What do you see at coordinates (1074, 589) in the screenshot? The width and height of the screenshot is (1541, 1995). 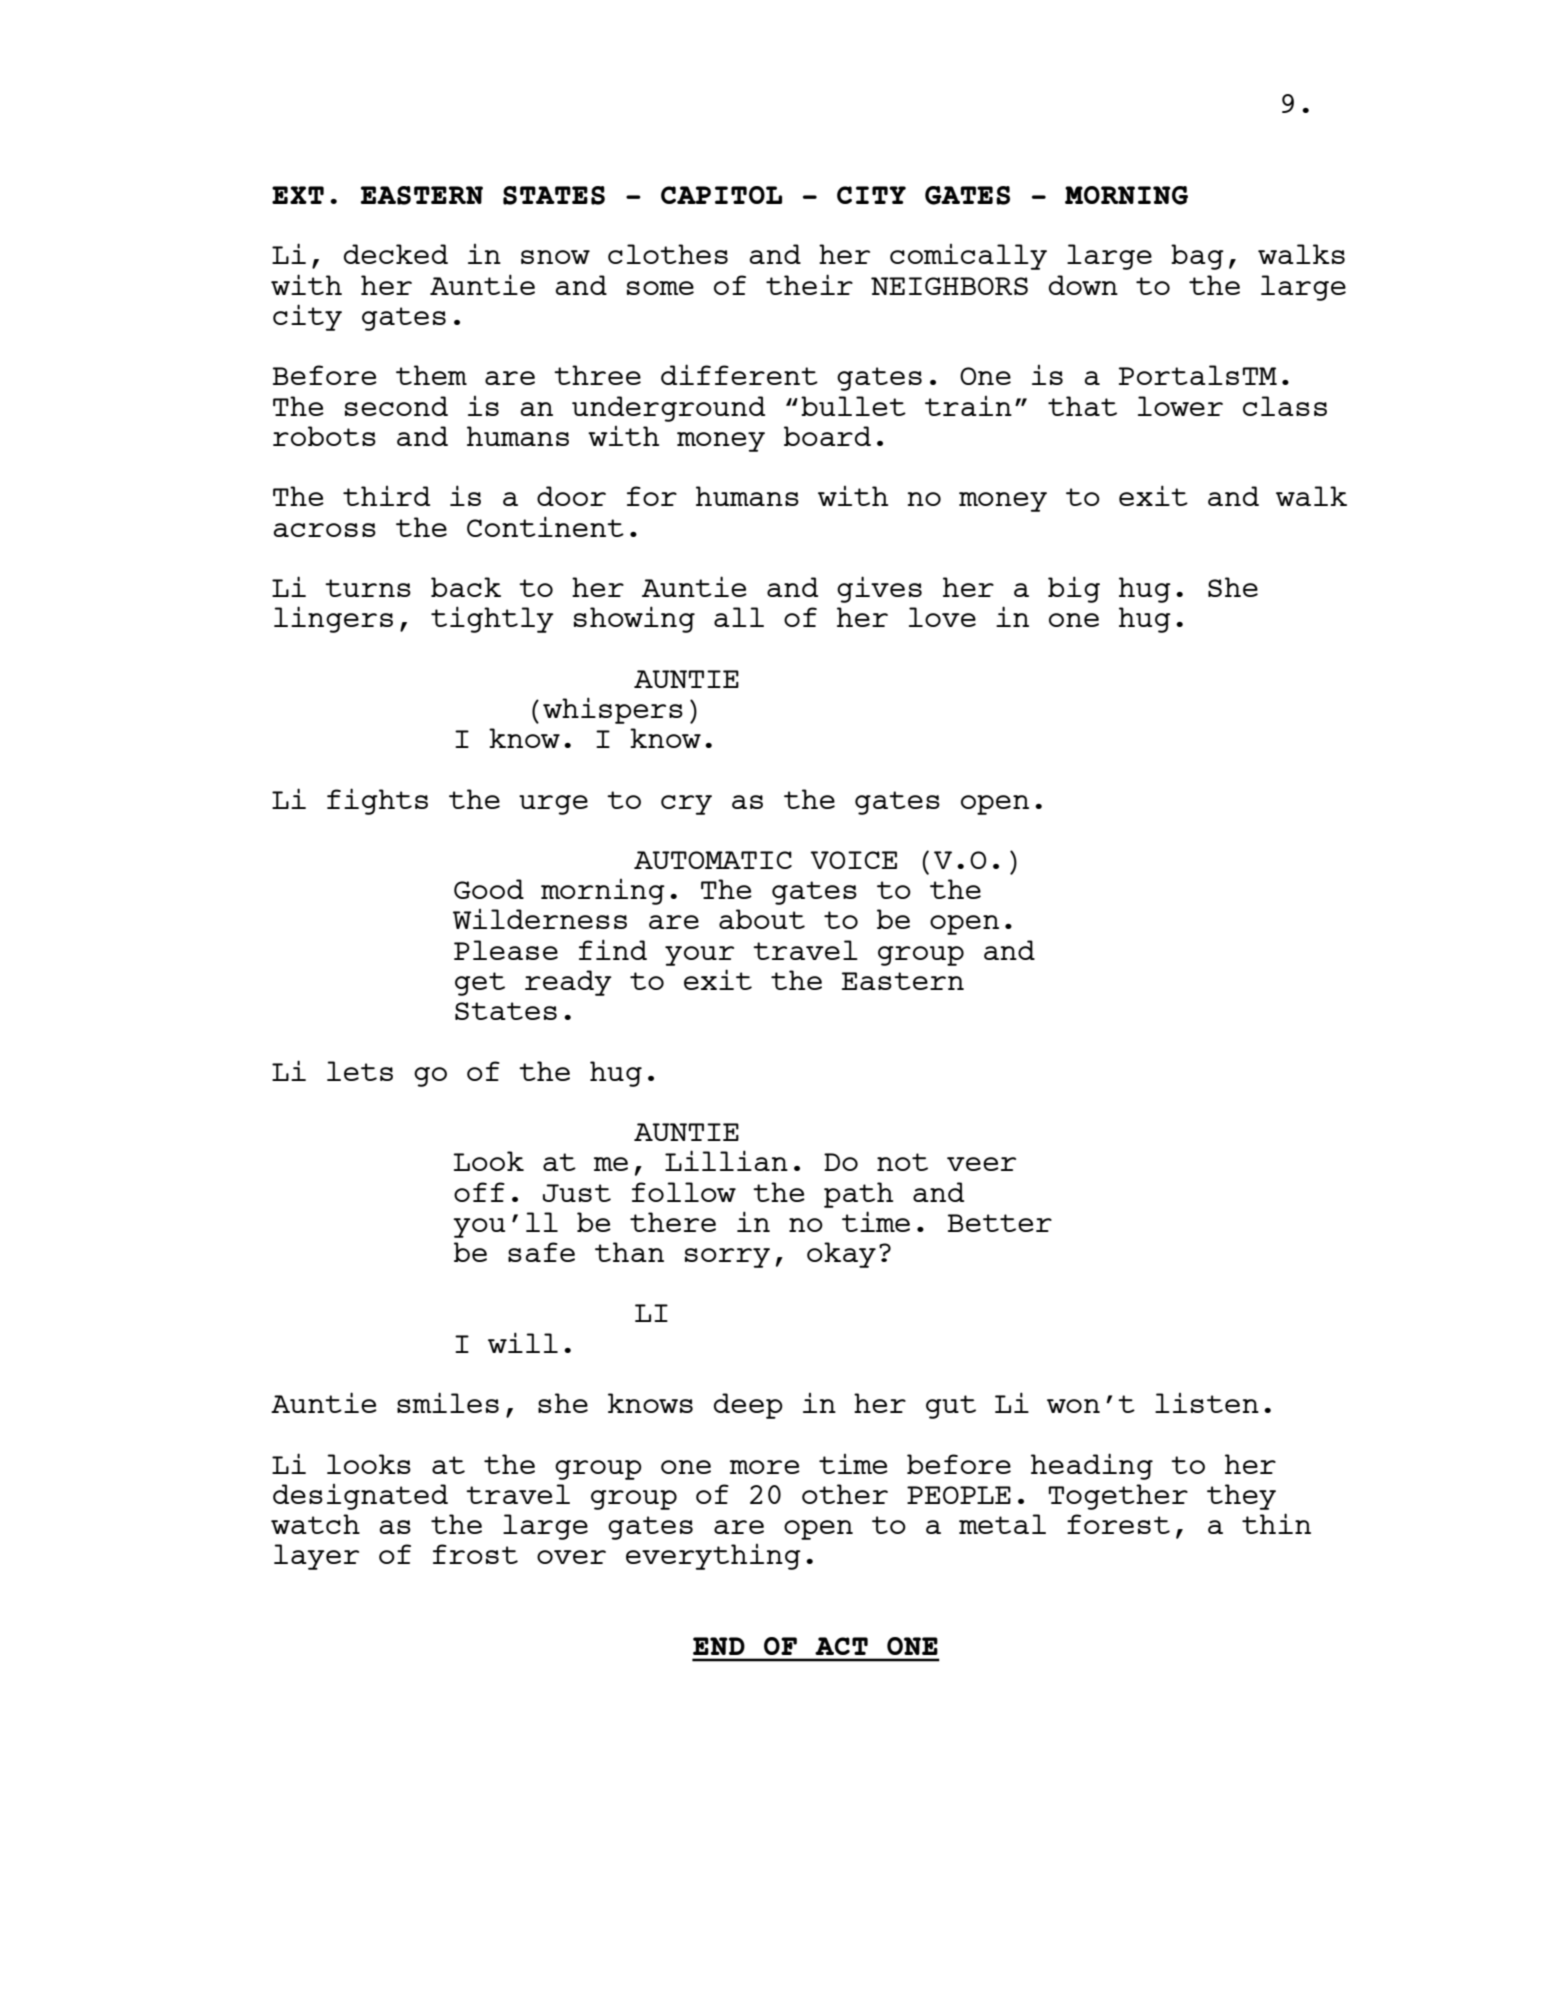 I see `big` at bounding box center [1074, 589].
